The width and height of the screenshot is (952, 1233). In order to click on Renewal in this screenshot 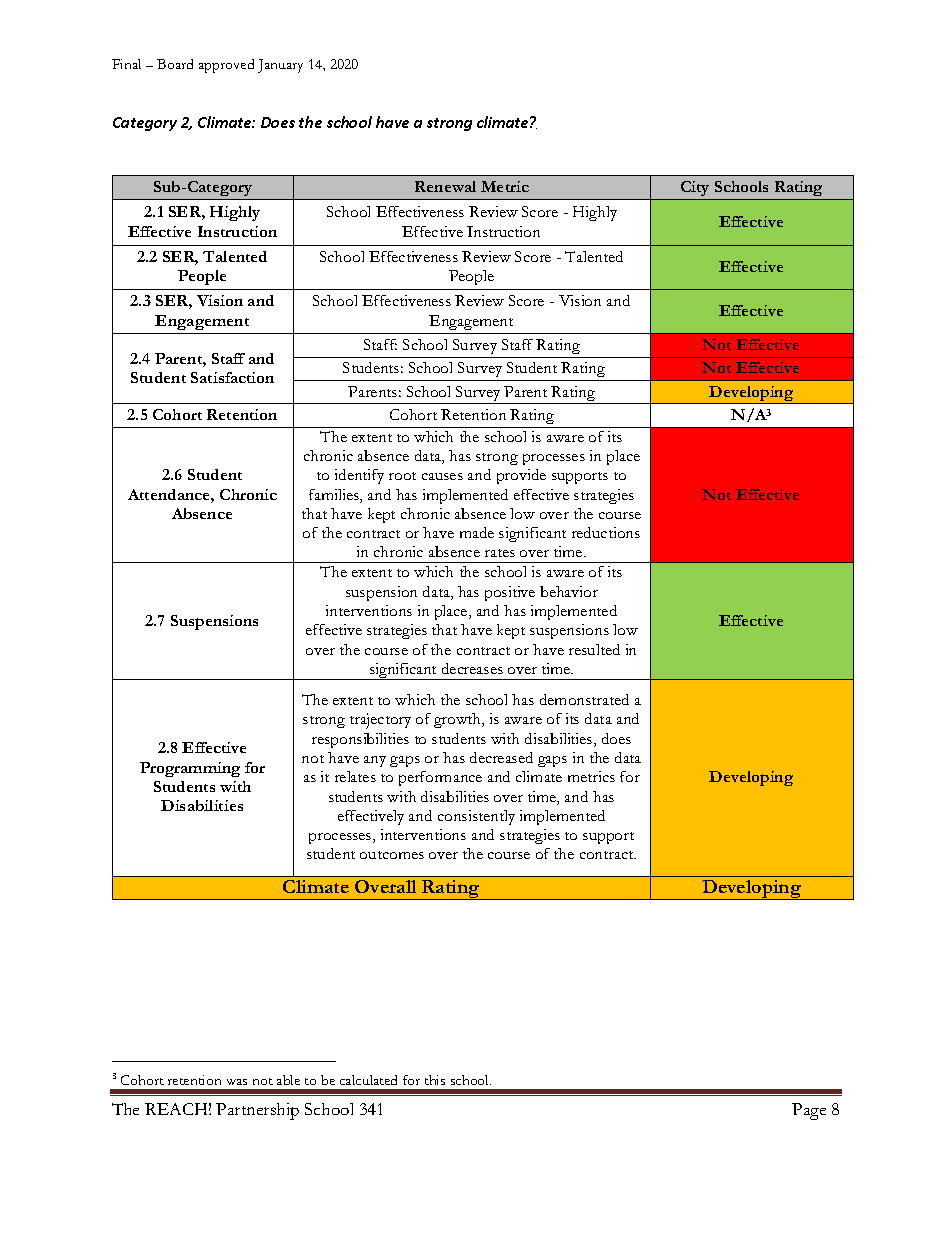, I will do `click(445, 186)`.
